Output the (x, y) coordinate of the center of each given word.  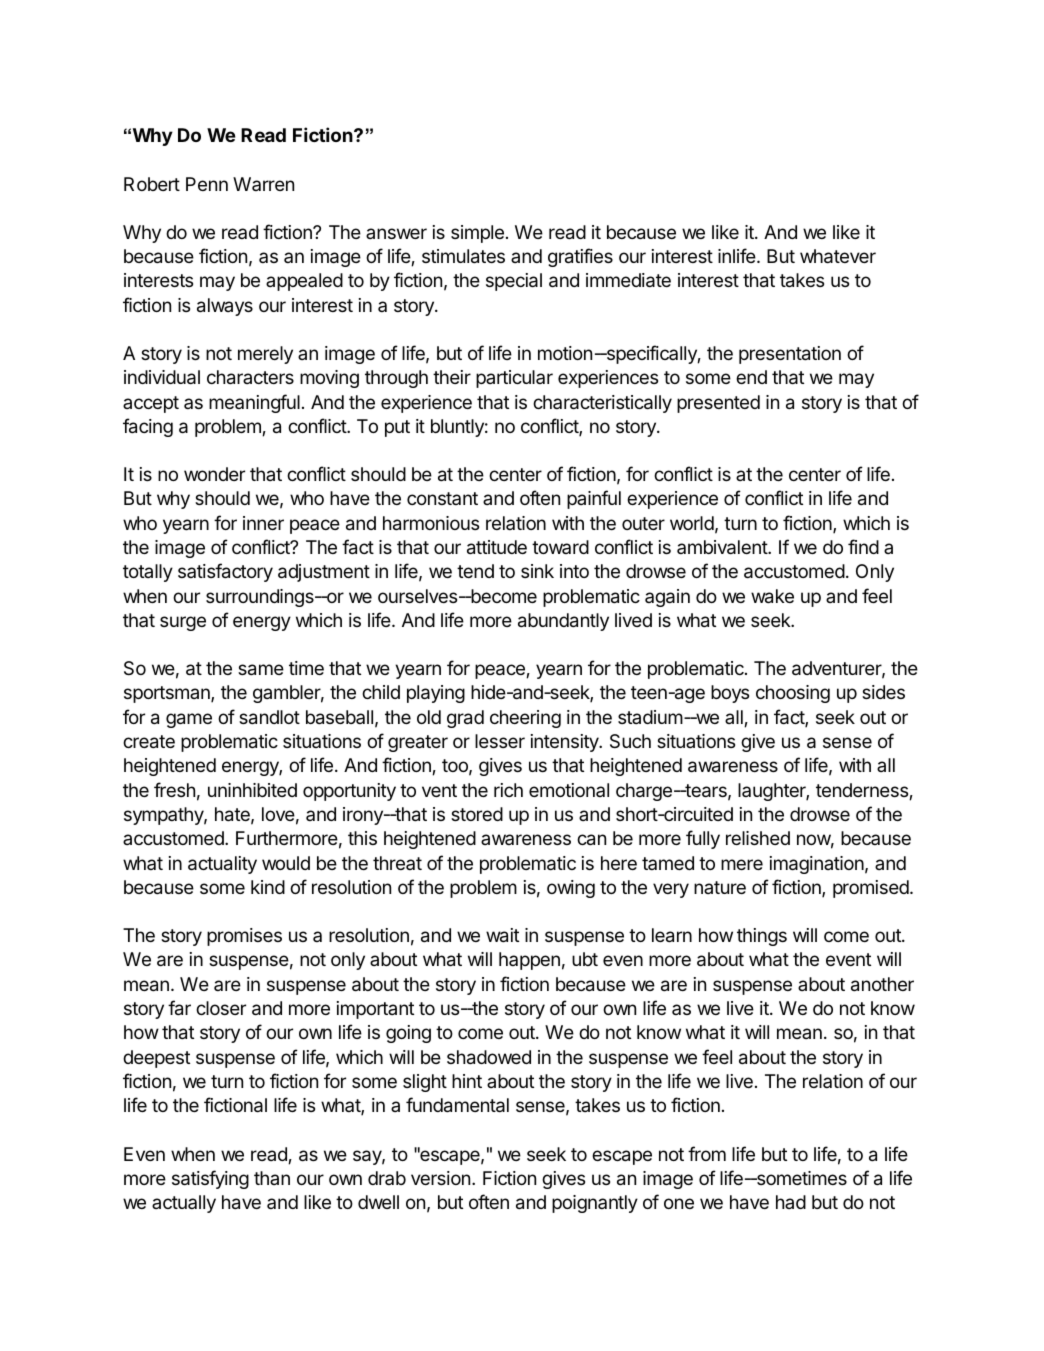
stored (477, 814)
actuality (222, 865)
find (863, 546)
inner (263, 523)
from (707, 1153)
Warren (263, 184)
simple (477, 234)
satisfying (210, 1179)
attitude (497, 547)
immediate (628, 280)
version (440, 1178)
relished (758, 838)
